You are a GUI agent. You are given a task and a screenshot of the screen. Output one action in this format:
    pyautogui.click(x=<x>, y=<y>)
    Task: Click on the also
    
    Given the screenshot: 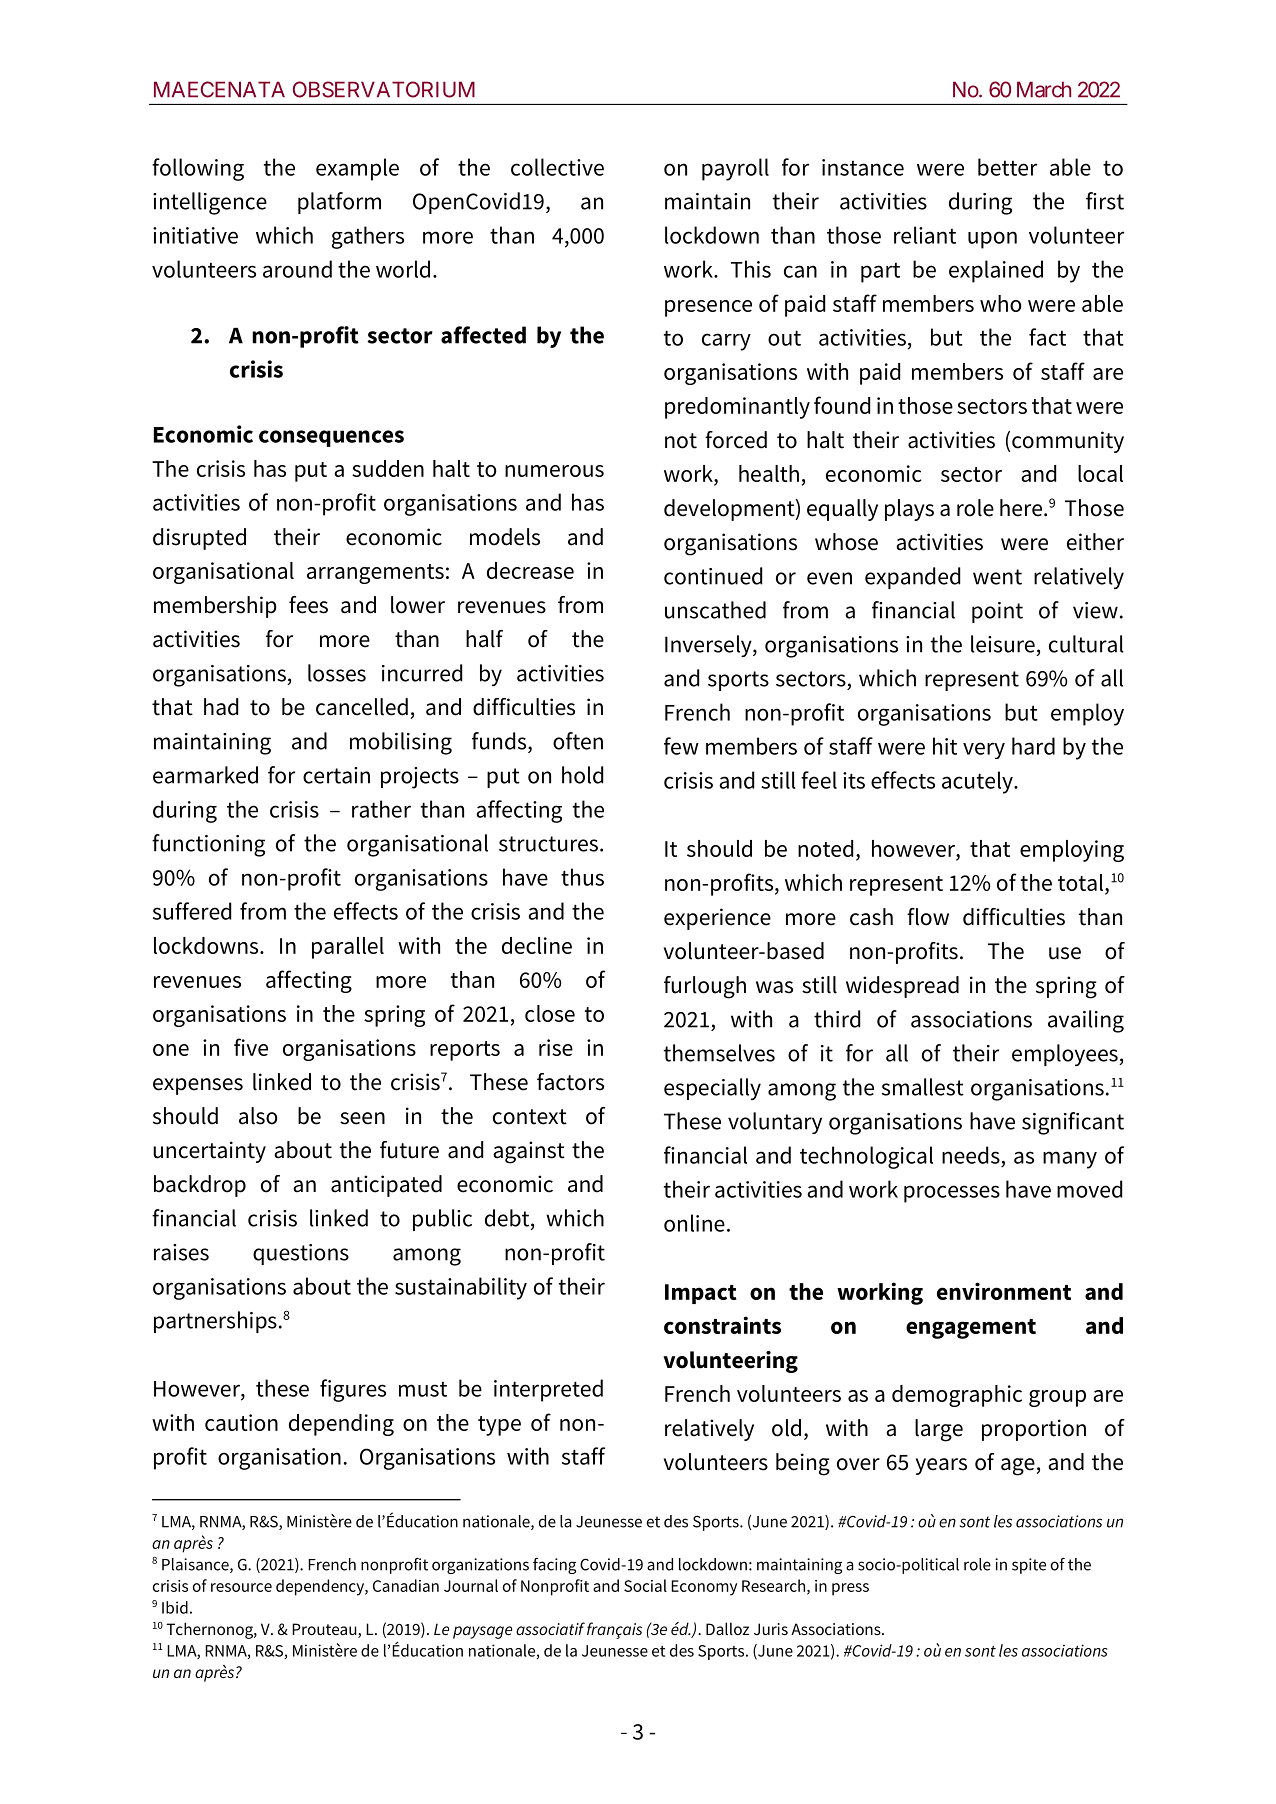 What is the action you would take?
    pyautogui.click(x=258, y=1116)
